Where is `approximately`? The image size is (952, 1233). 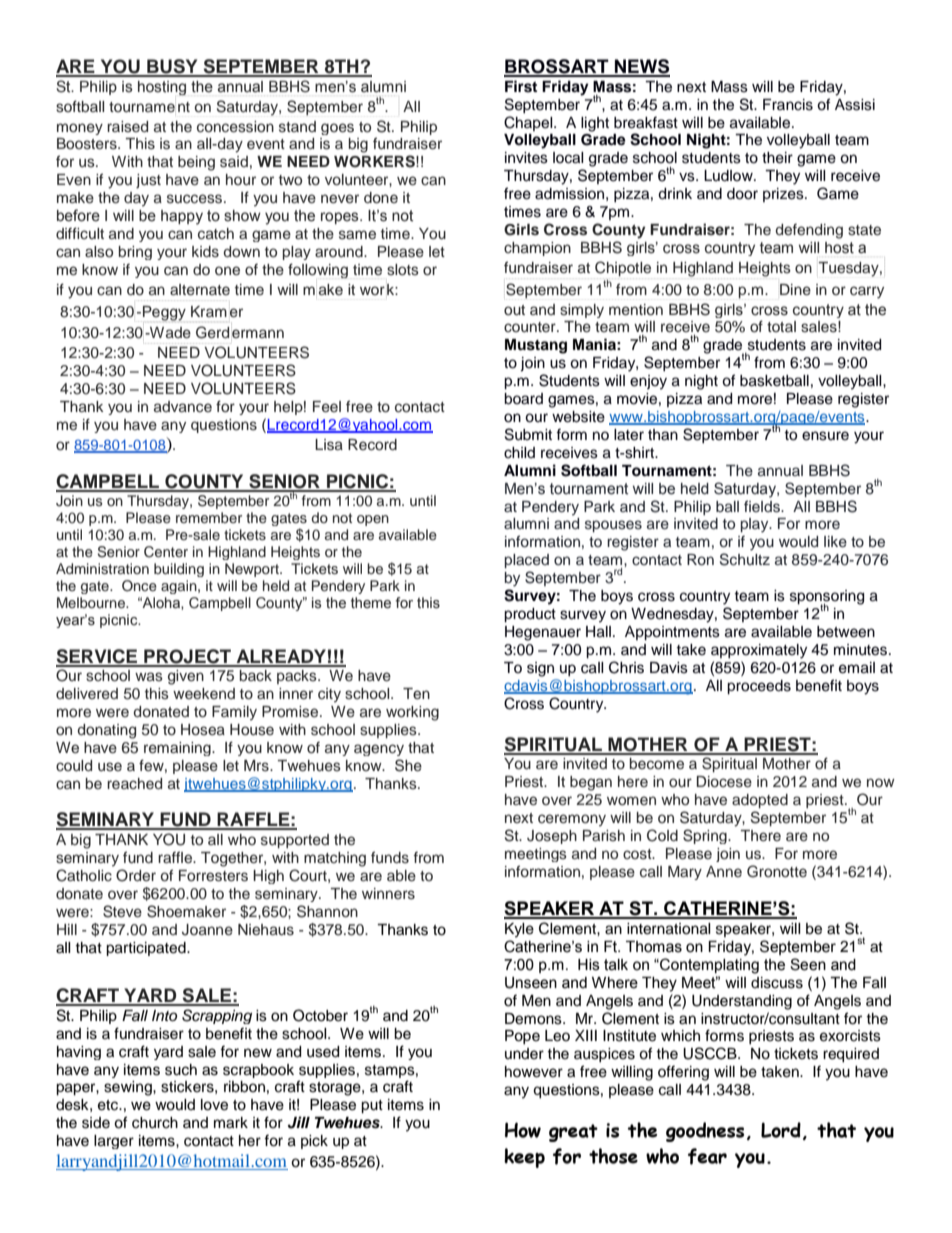
approximately is located at coordinates (759, 651).
